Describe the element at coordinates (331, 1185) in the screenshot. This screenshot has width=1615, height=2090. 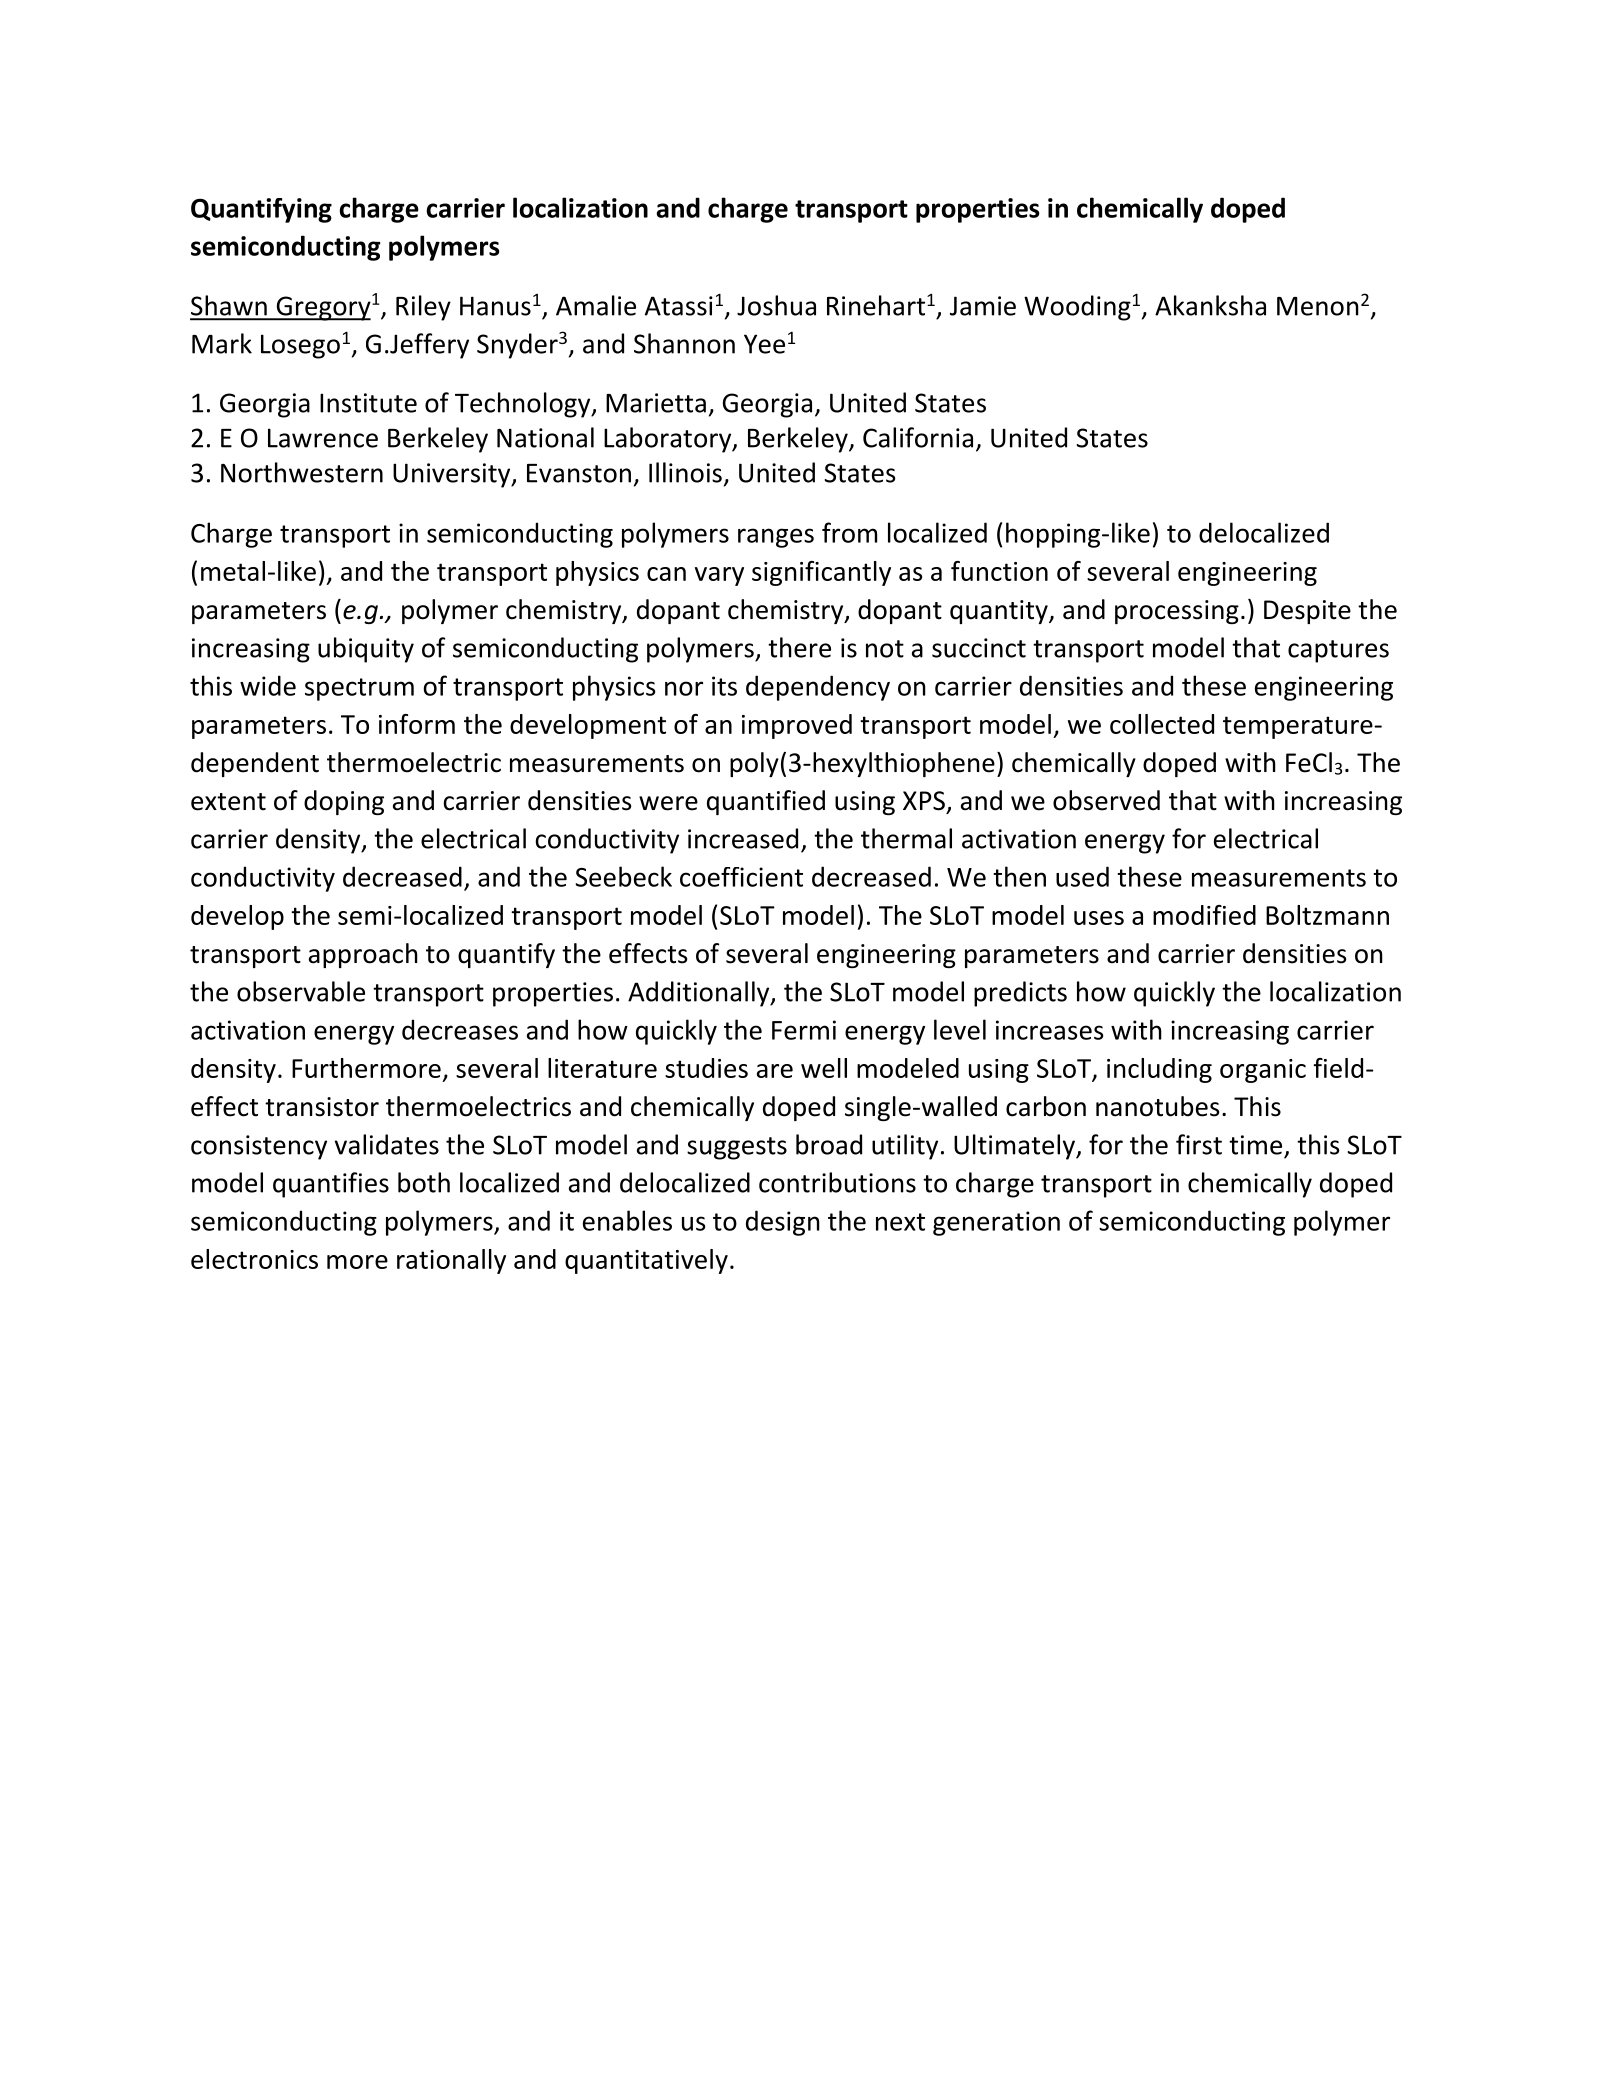
I see `quantifies` at that location.
